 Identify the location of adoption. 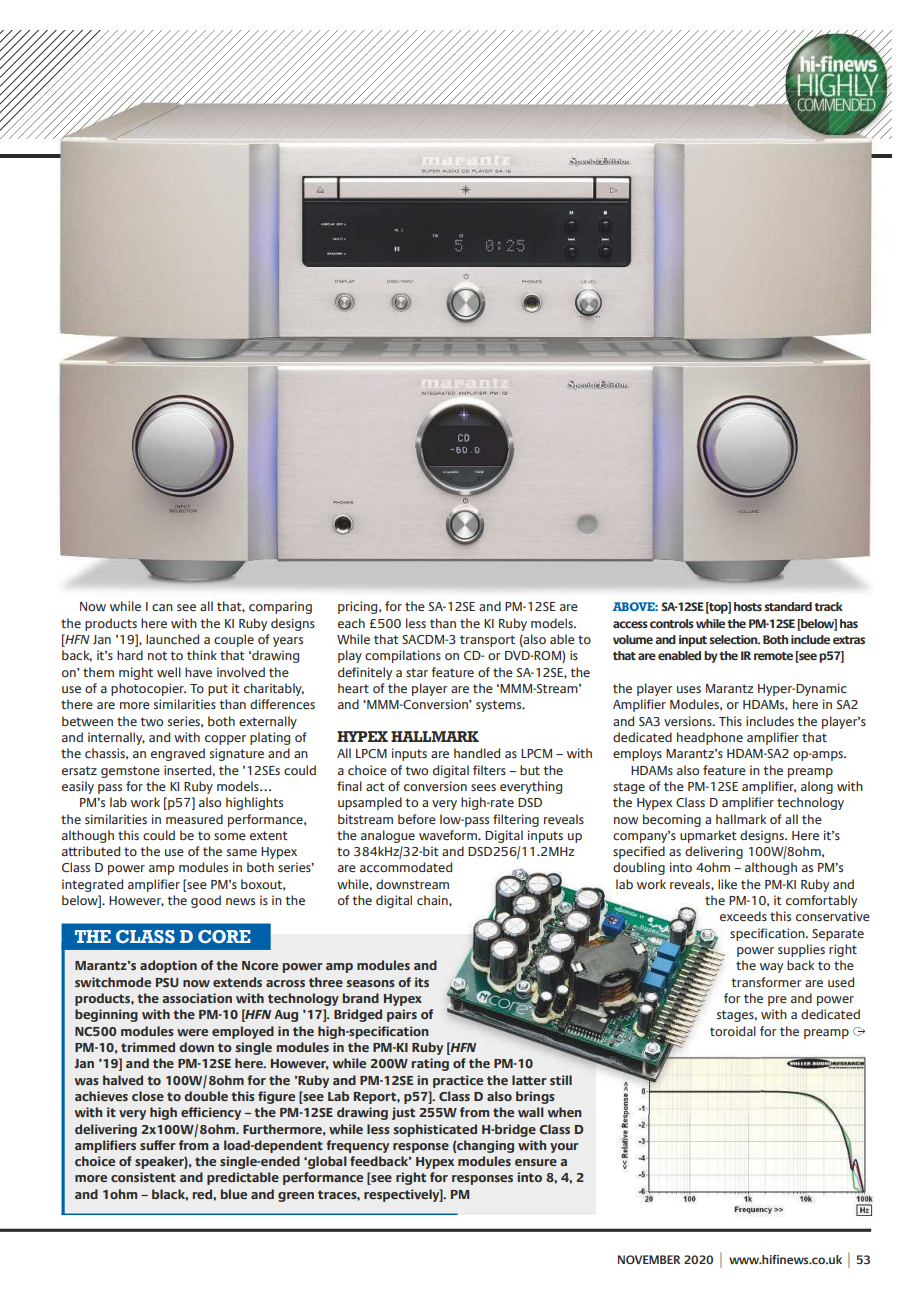
(168, 966).
